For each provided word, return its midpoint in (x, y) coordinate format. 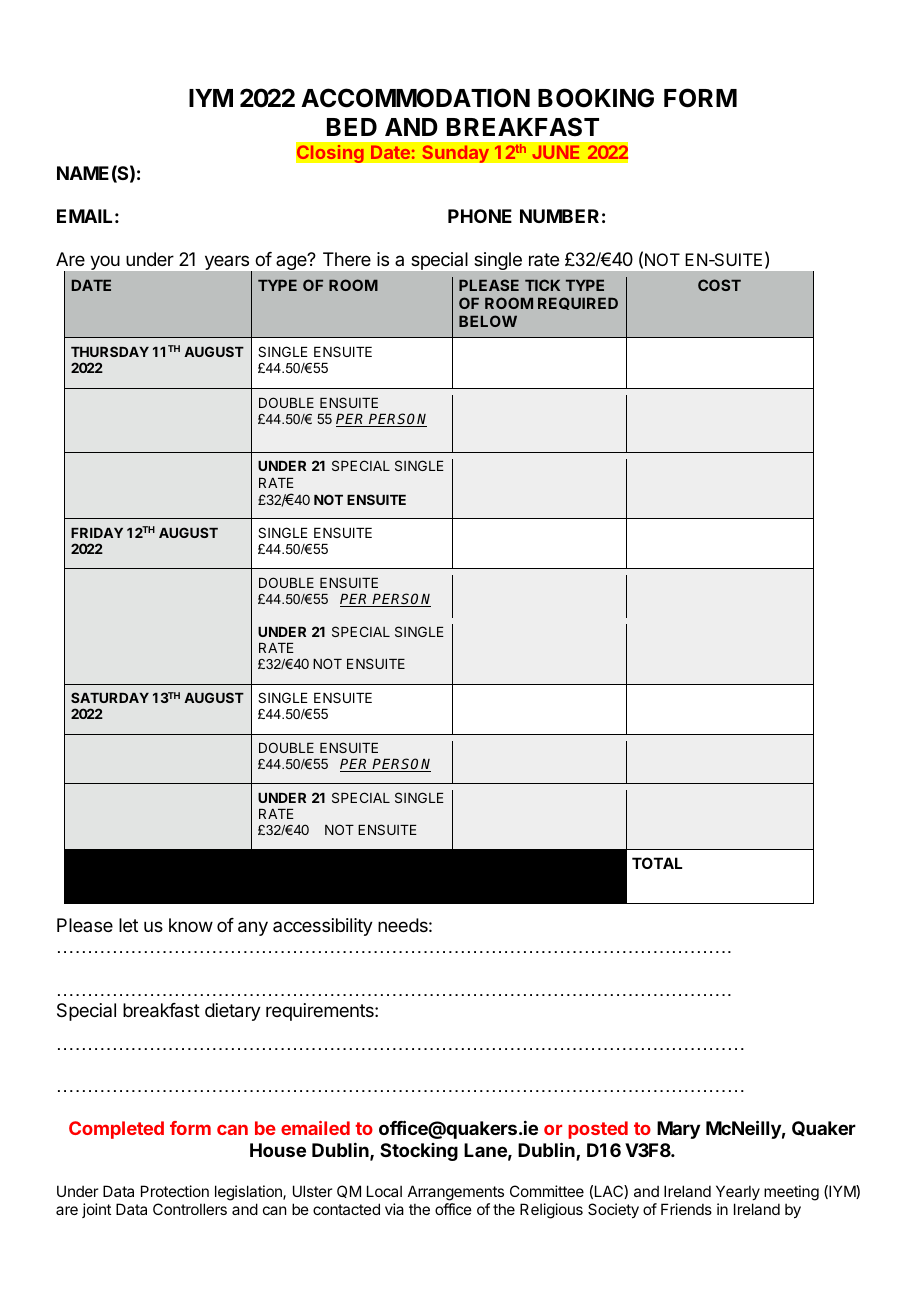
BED (352, 127)
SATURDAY (110, 697)
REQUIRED (578, 303)
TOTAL (657, 863)
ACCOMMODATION (415, 98)
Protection (175, 1191)
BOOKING (596, 98)
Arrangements (456, 1193)
